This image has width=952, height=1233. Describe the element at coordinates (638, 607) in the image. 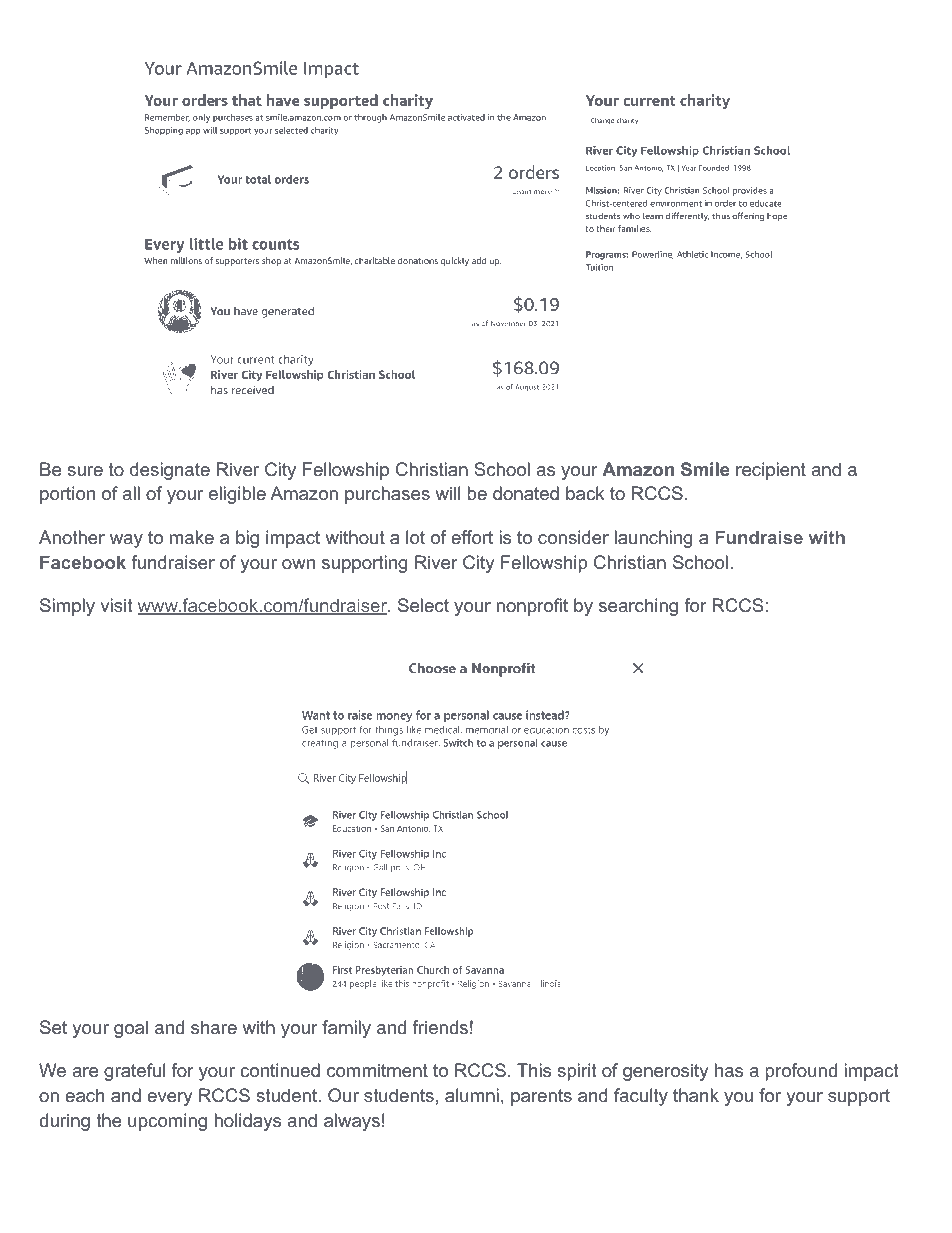

I see `searching` at that location.
